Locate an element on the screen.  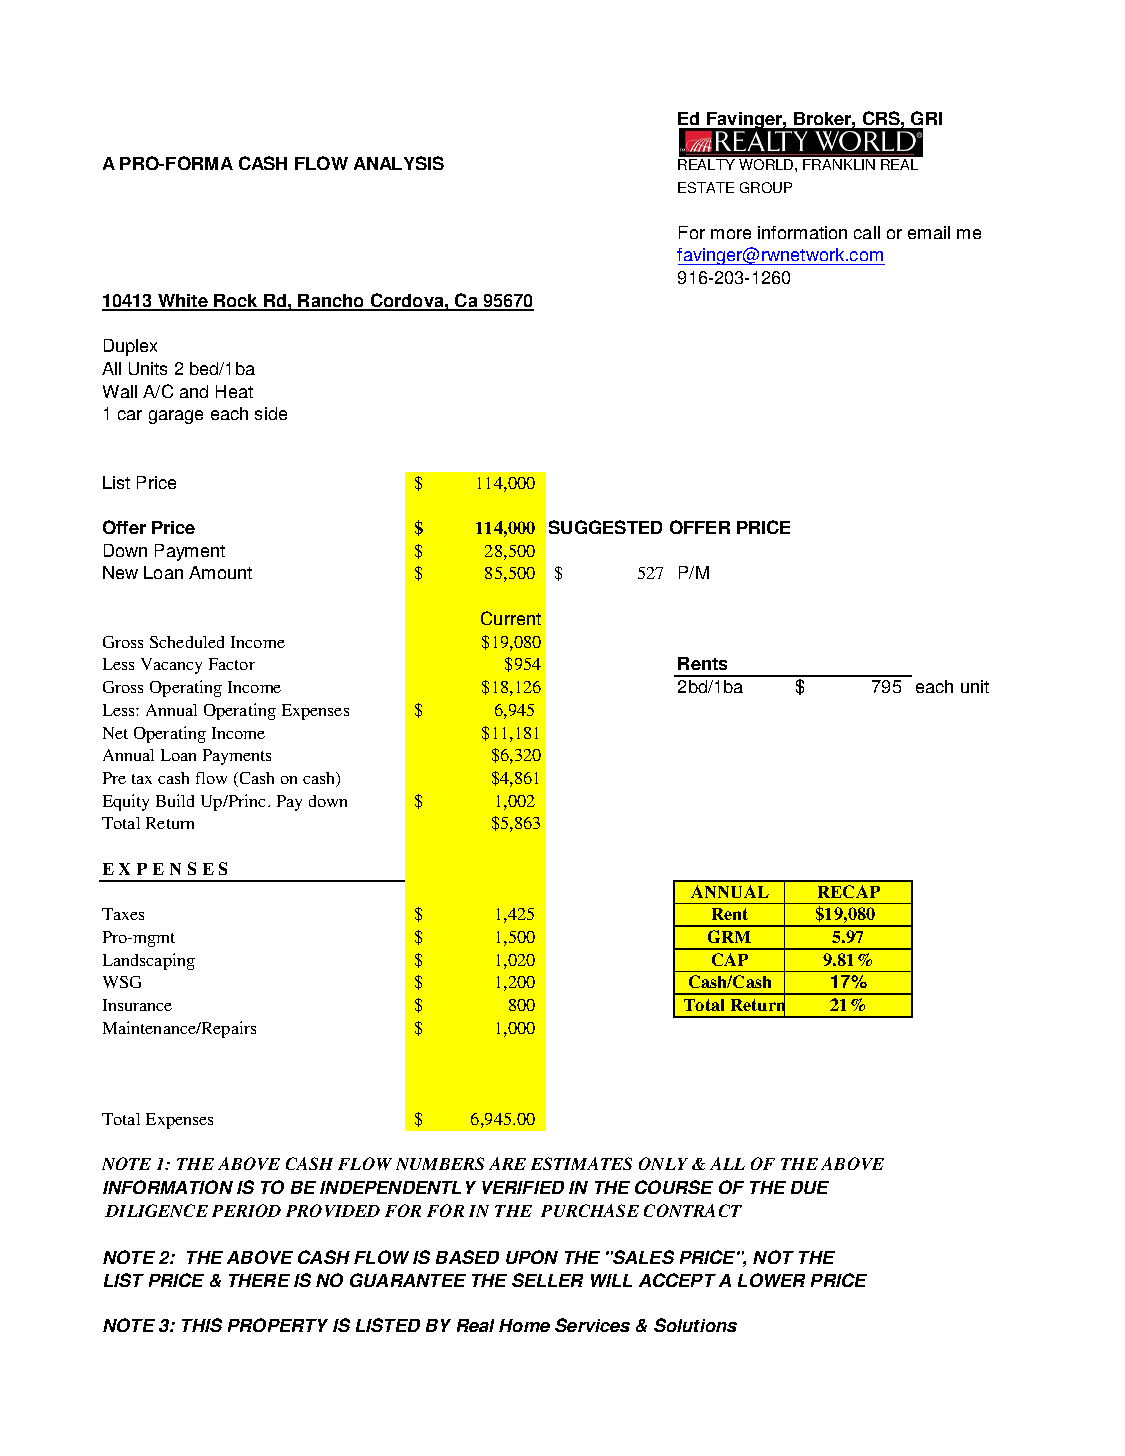
GRM is located at coordinates (729, 936).
